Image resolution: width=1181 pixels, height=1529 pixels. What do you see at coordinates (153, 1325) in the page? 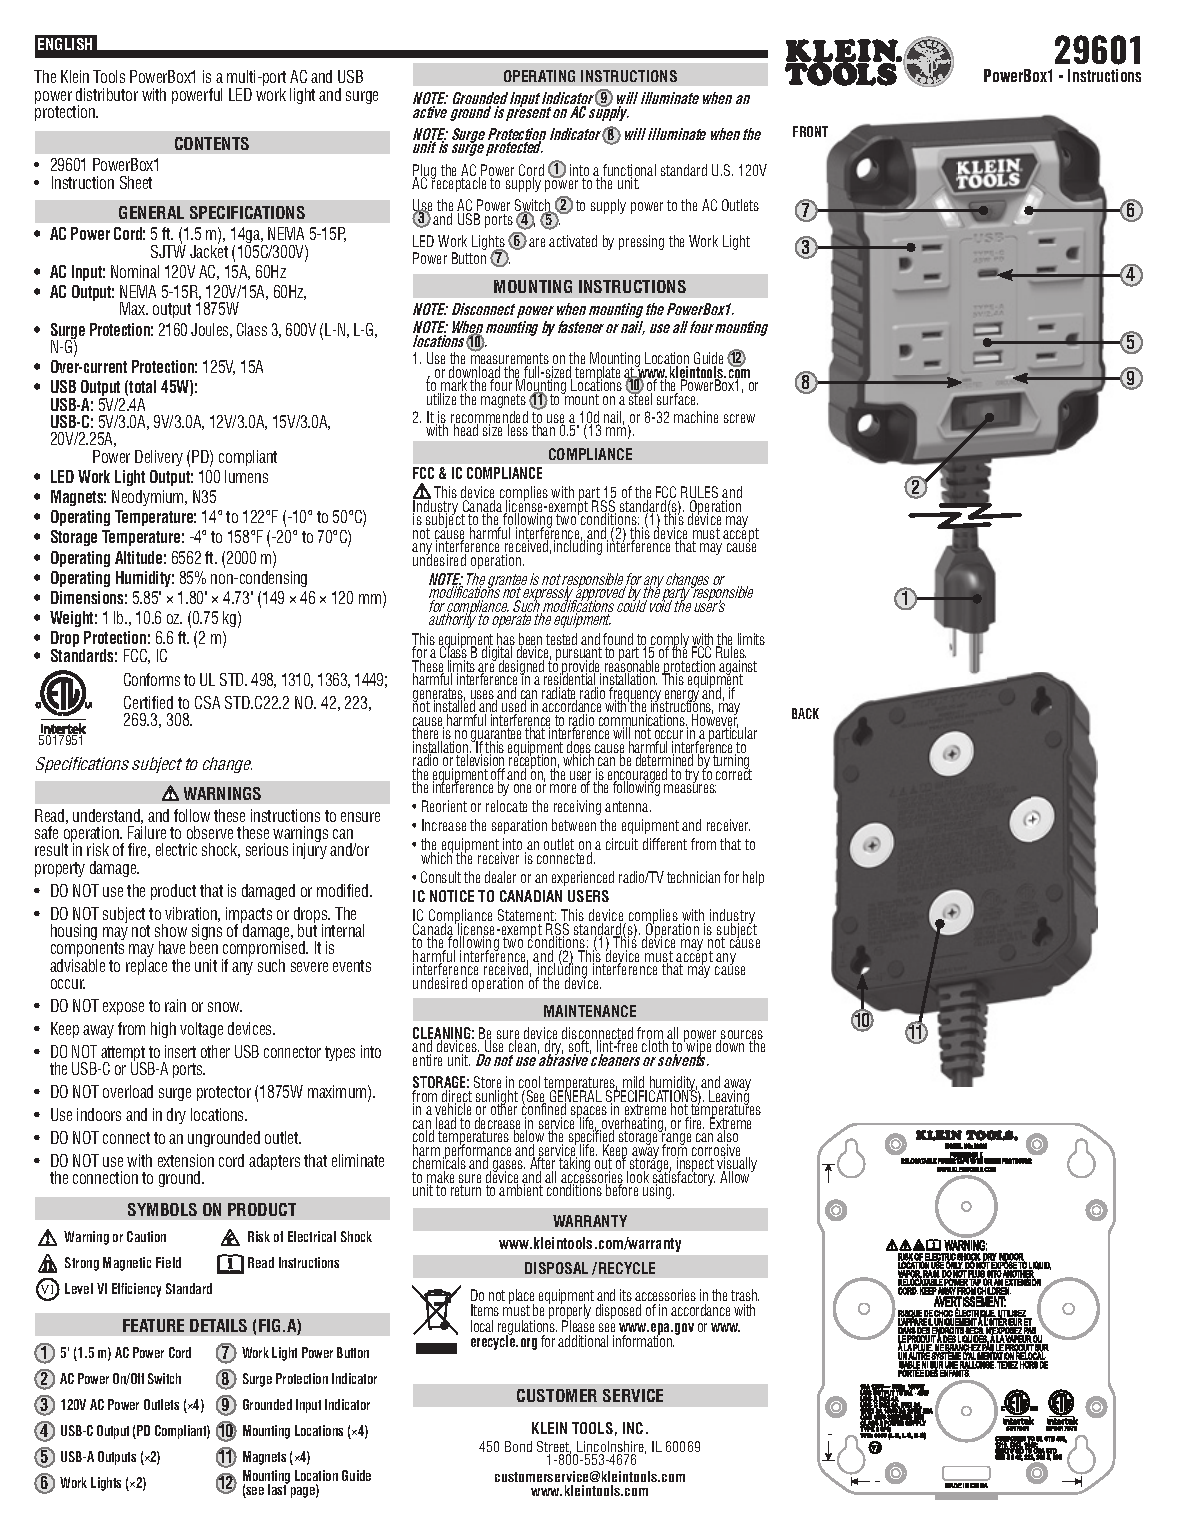
I see `FEATURE` at bounding box center [153, 1325].
